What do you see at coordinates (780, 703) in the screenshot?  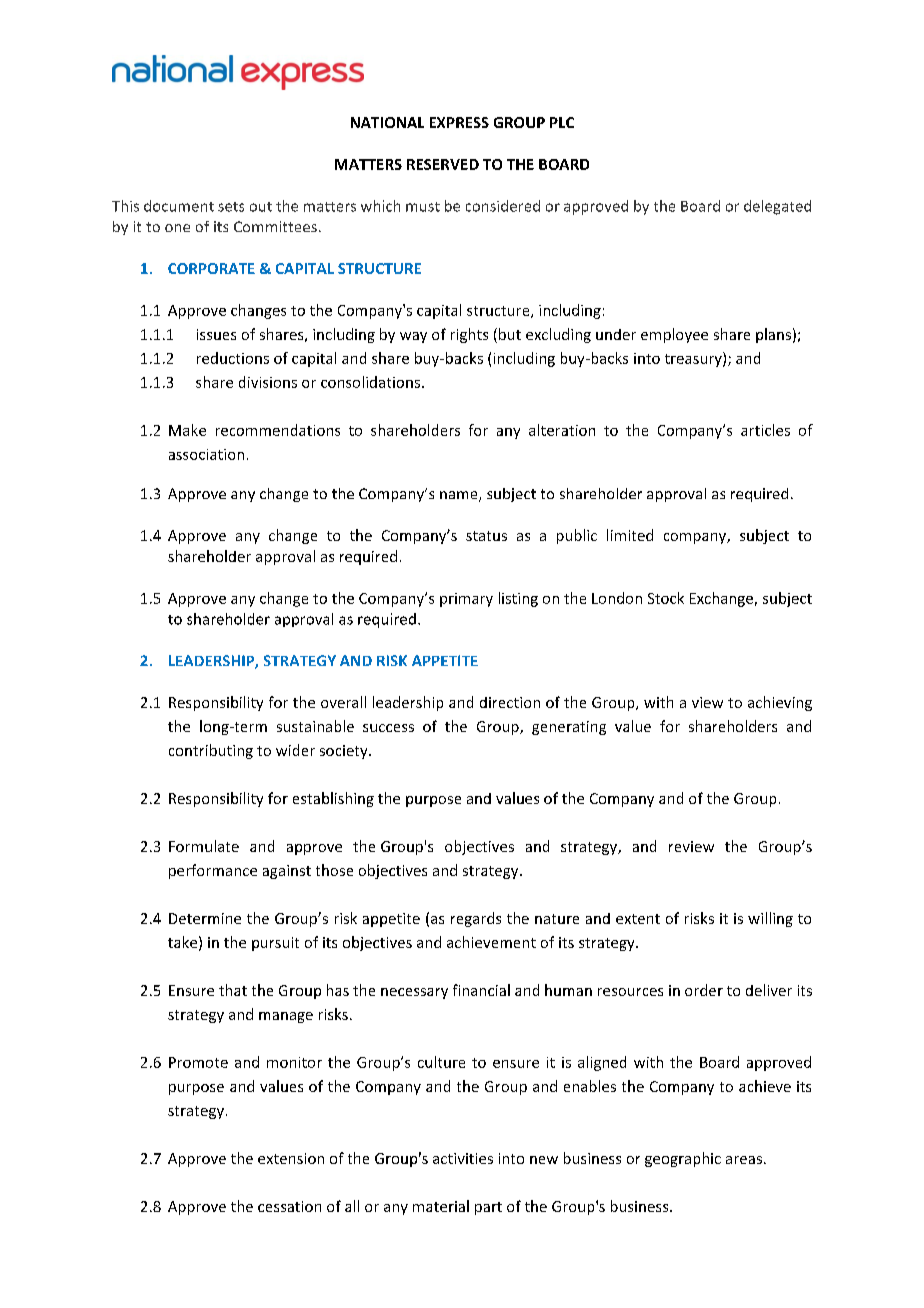 I see `achieving` at bounding box center [780, 703].
